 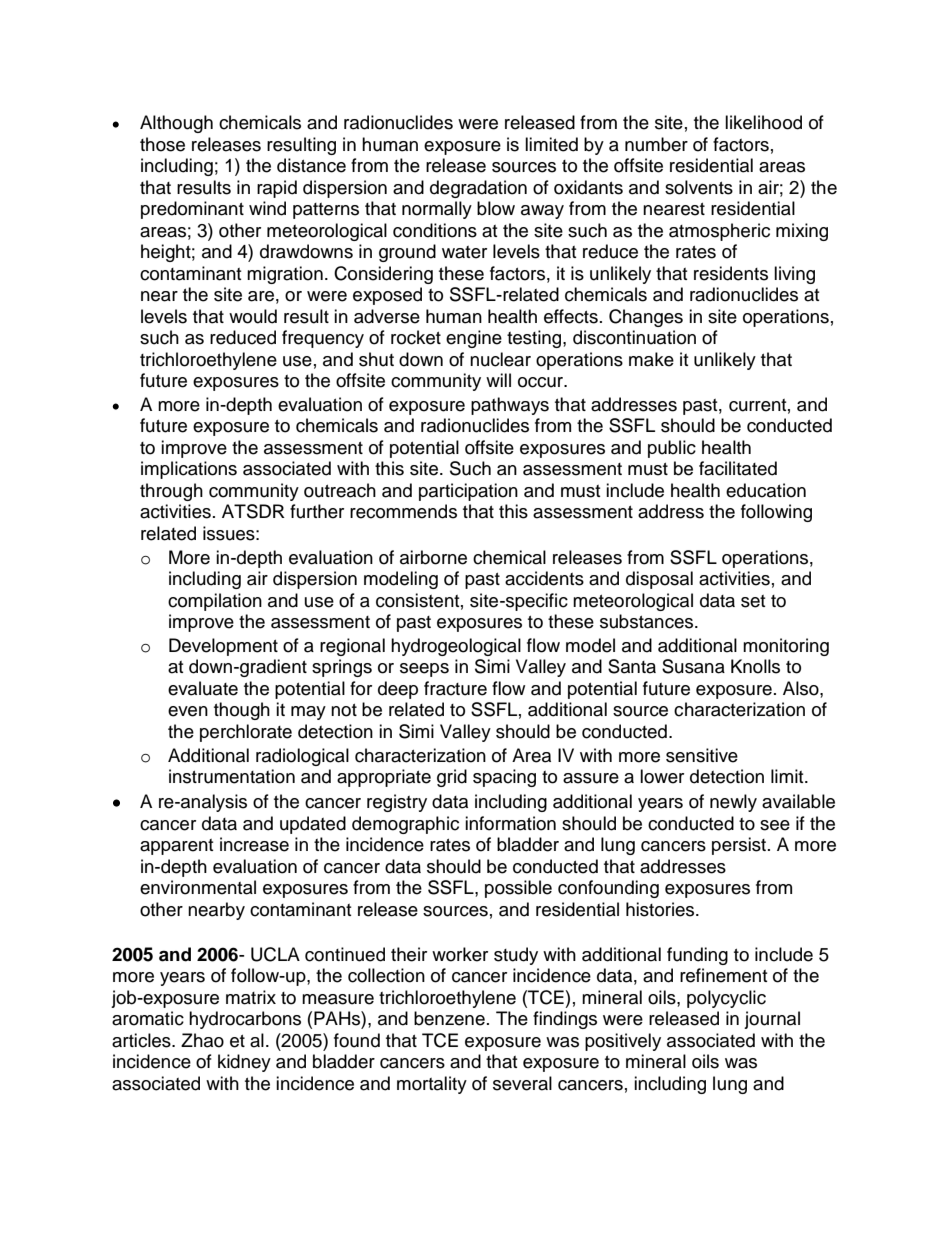 What do you see at coordinates (189, 470) in the document?
I see `implications` at bounding box center [189, 470].
